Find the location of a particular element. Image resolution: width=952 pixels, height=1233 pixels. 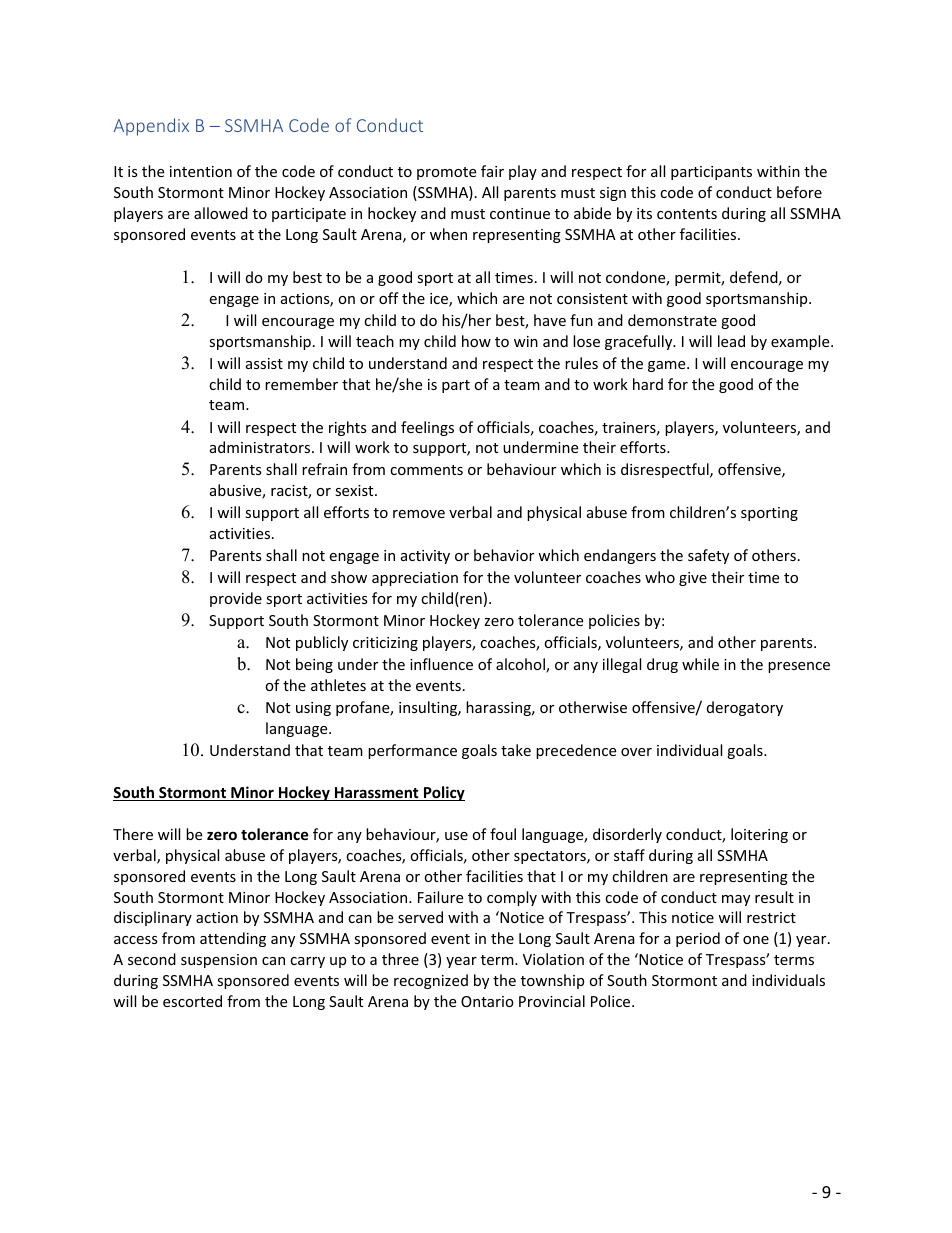

before is located at coordinates (799, 192).
